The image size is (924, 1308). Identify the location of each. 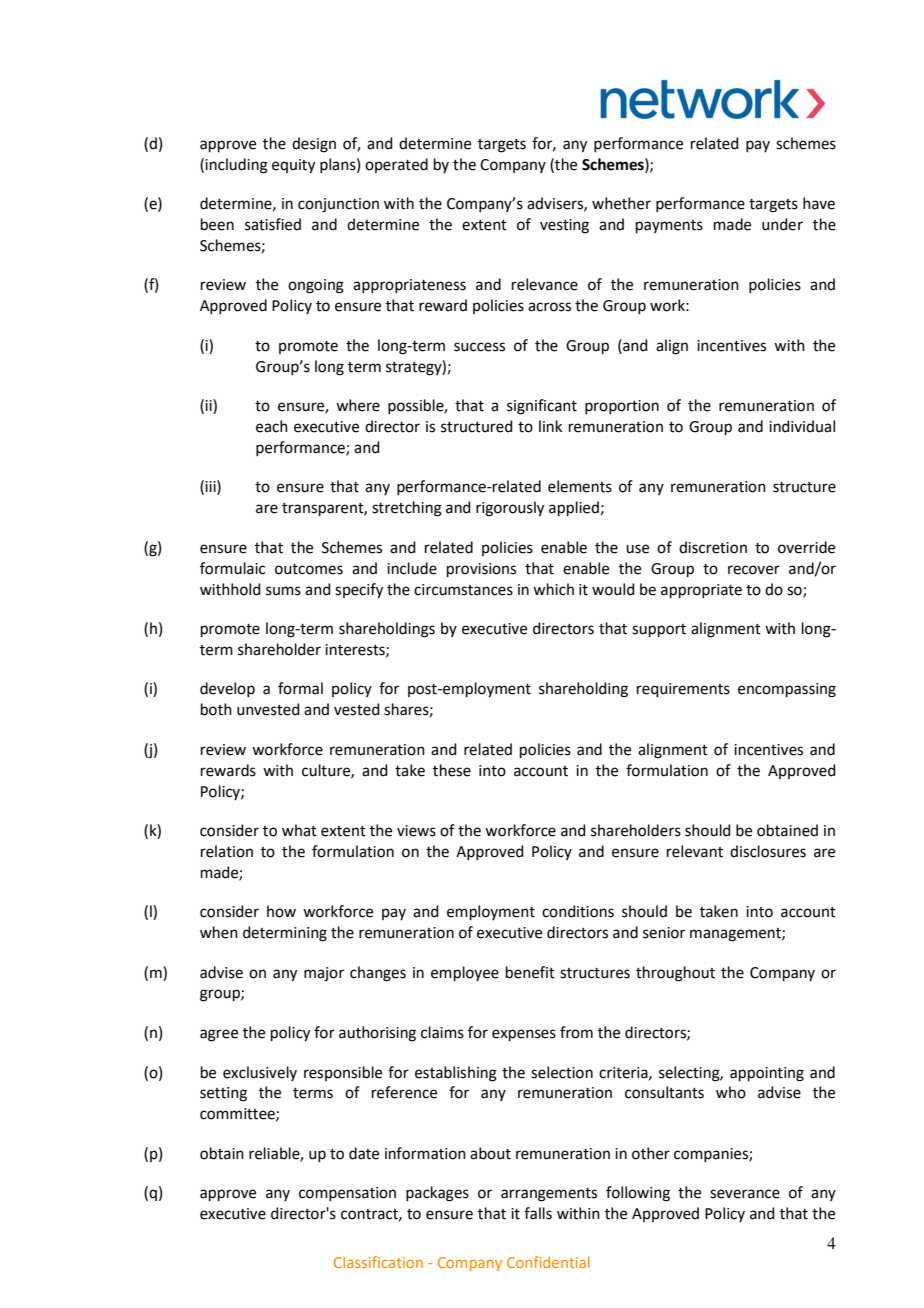
(272, 426).
